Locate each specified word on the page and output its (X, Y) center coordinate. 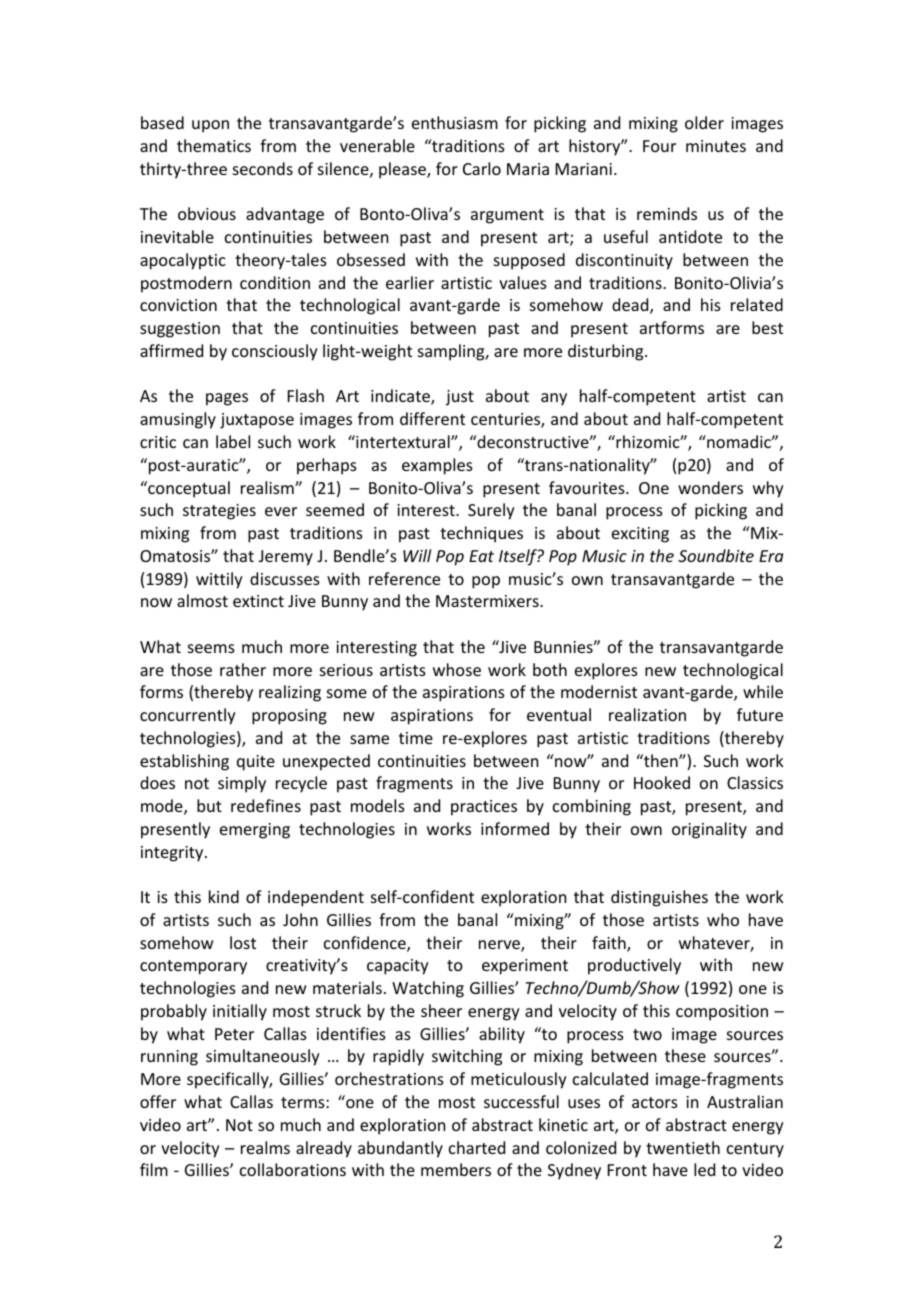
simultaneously (263, 1057)
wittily (219, 580)
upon (210, 126)
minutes (716, 146)
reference (404, 578)
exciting (640, 535)
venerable (377, 145)
